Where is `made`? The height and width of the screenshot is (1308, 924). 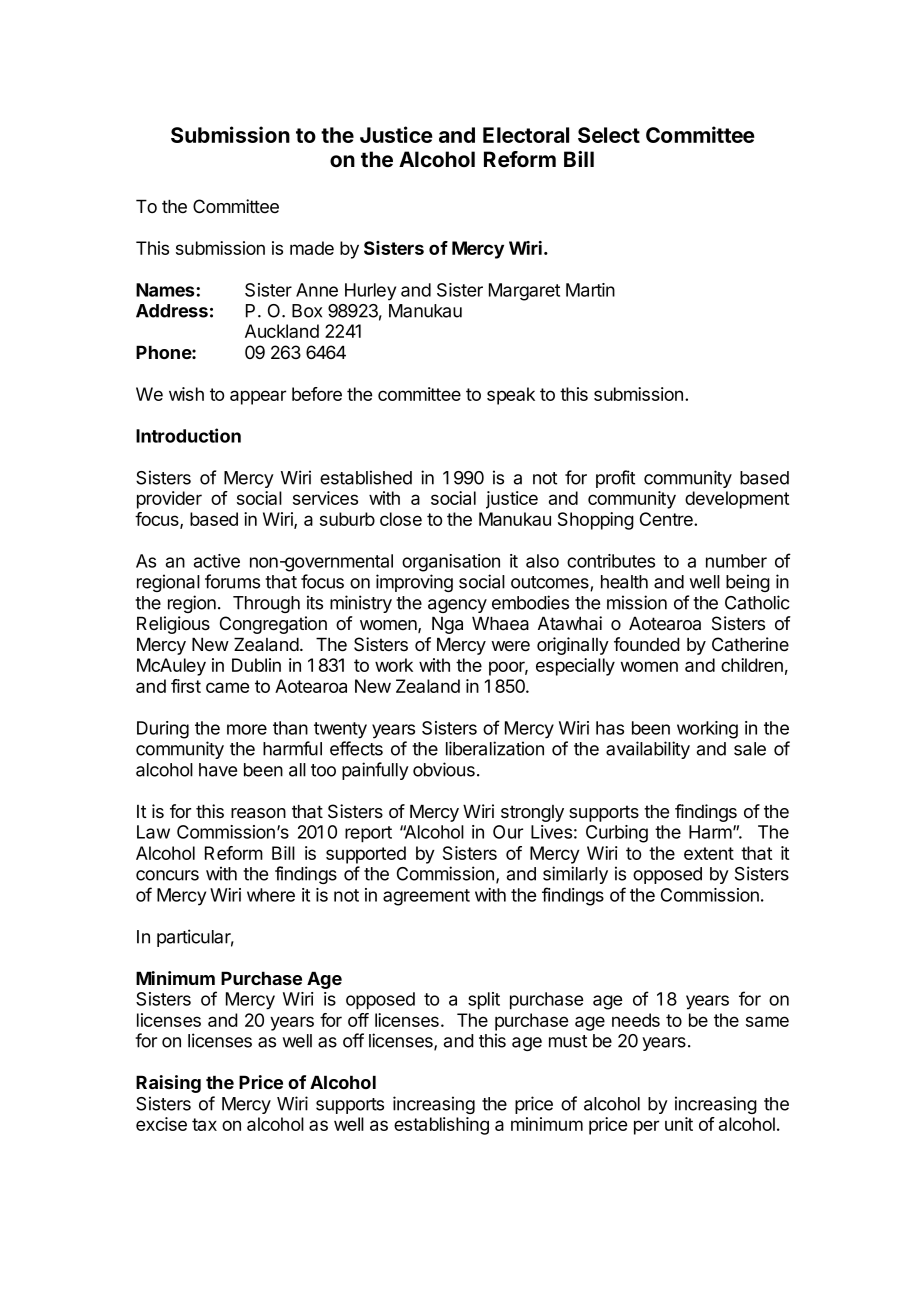
made is located at coordinates (312, 248).
